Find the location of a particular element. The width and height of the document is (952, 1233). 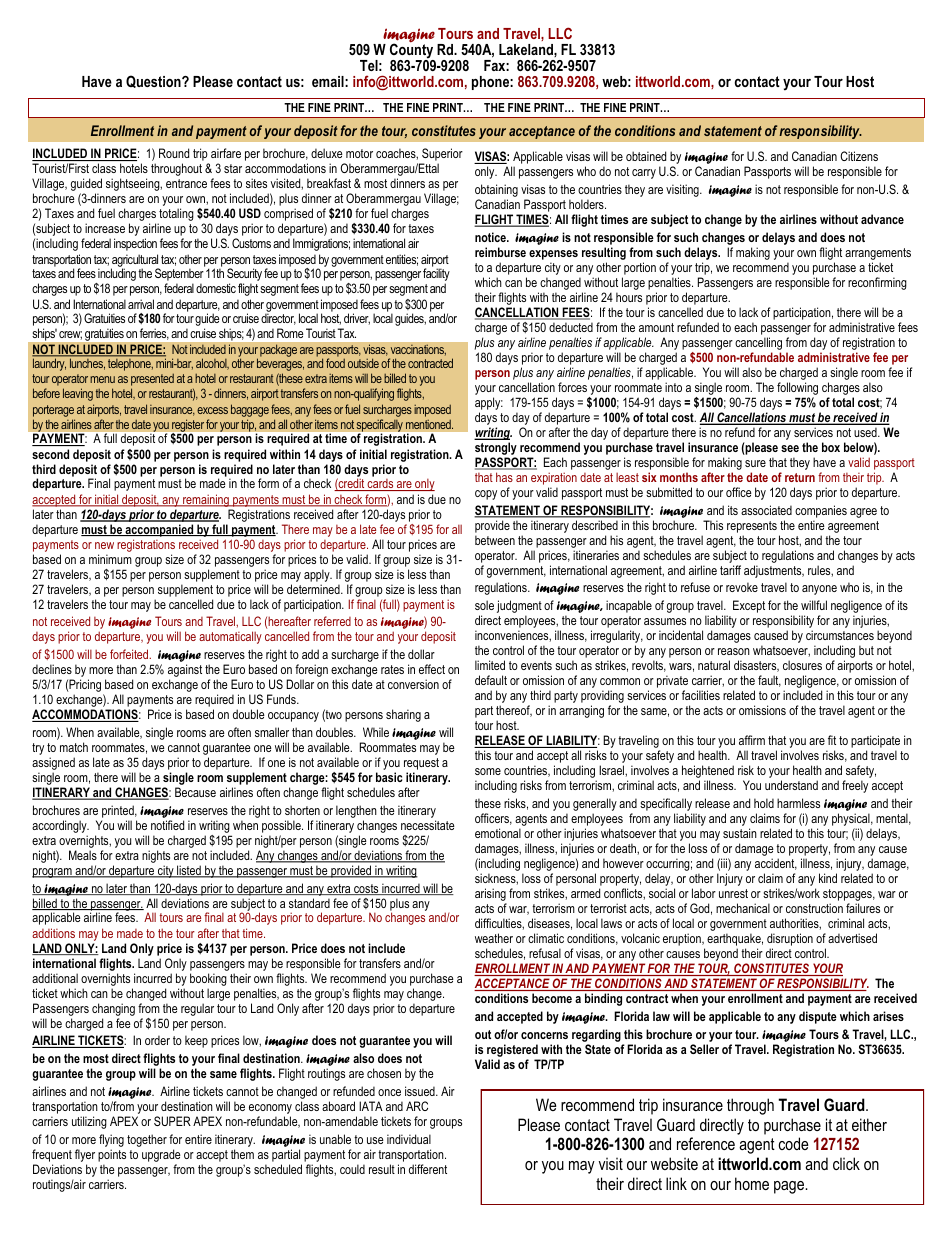

code is located at coordinates (794, 1143).
